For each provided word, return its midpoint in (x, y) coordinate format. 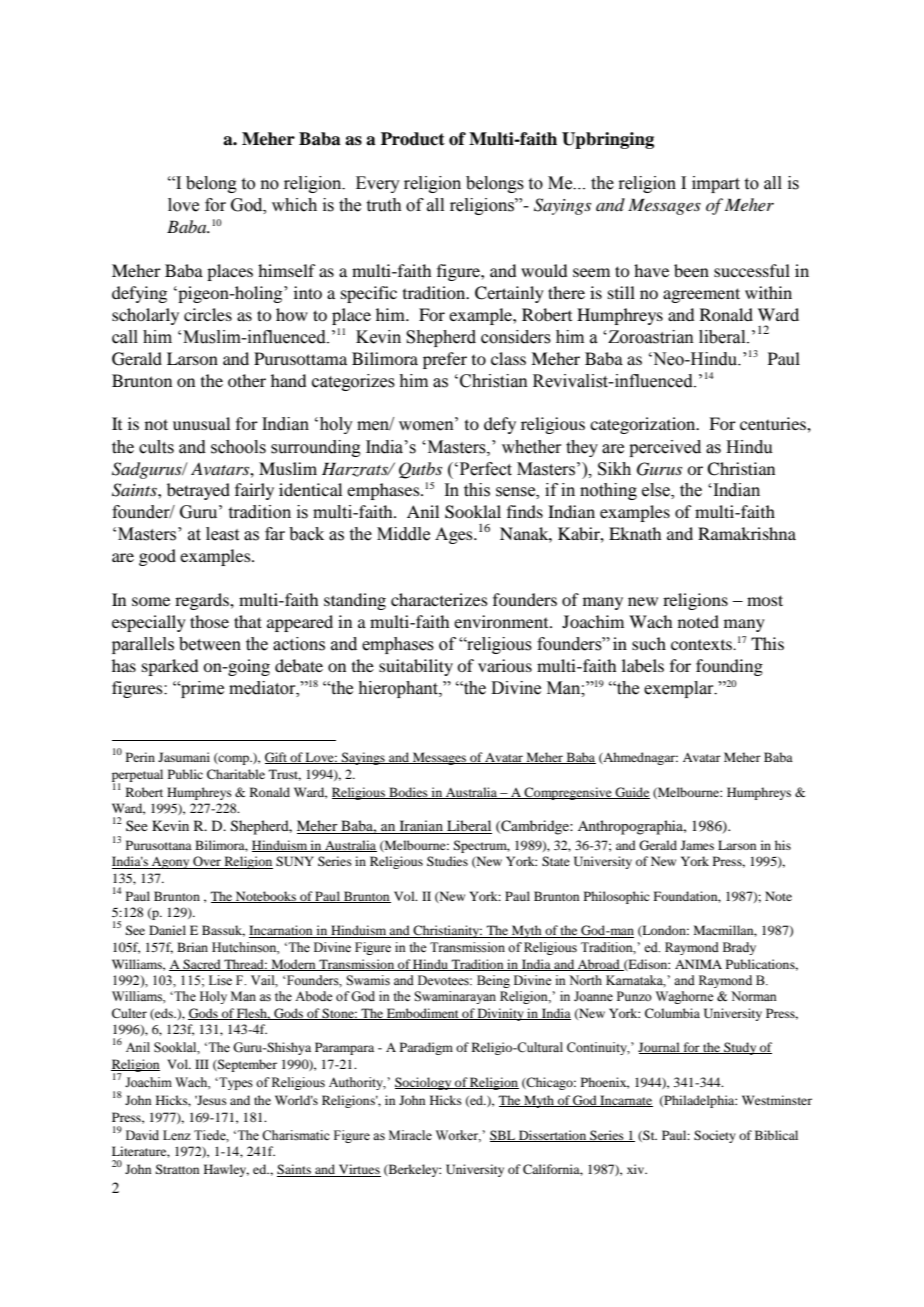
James (697, 845)
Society (715, 1136)
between (210, 644)
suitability (416, 667)
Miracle (410, 1135)
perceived (665, 448)
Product (413, 139)
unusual (201, 423)
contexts (703, 645)
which (294, 205)
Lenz (177, 1135)
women (427, 426)
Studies (447, 861)
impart (716, 184)
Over (207, 862)
